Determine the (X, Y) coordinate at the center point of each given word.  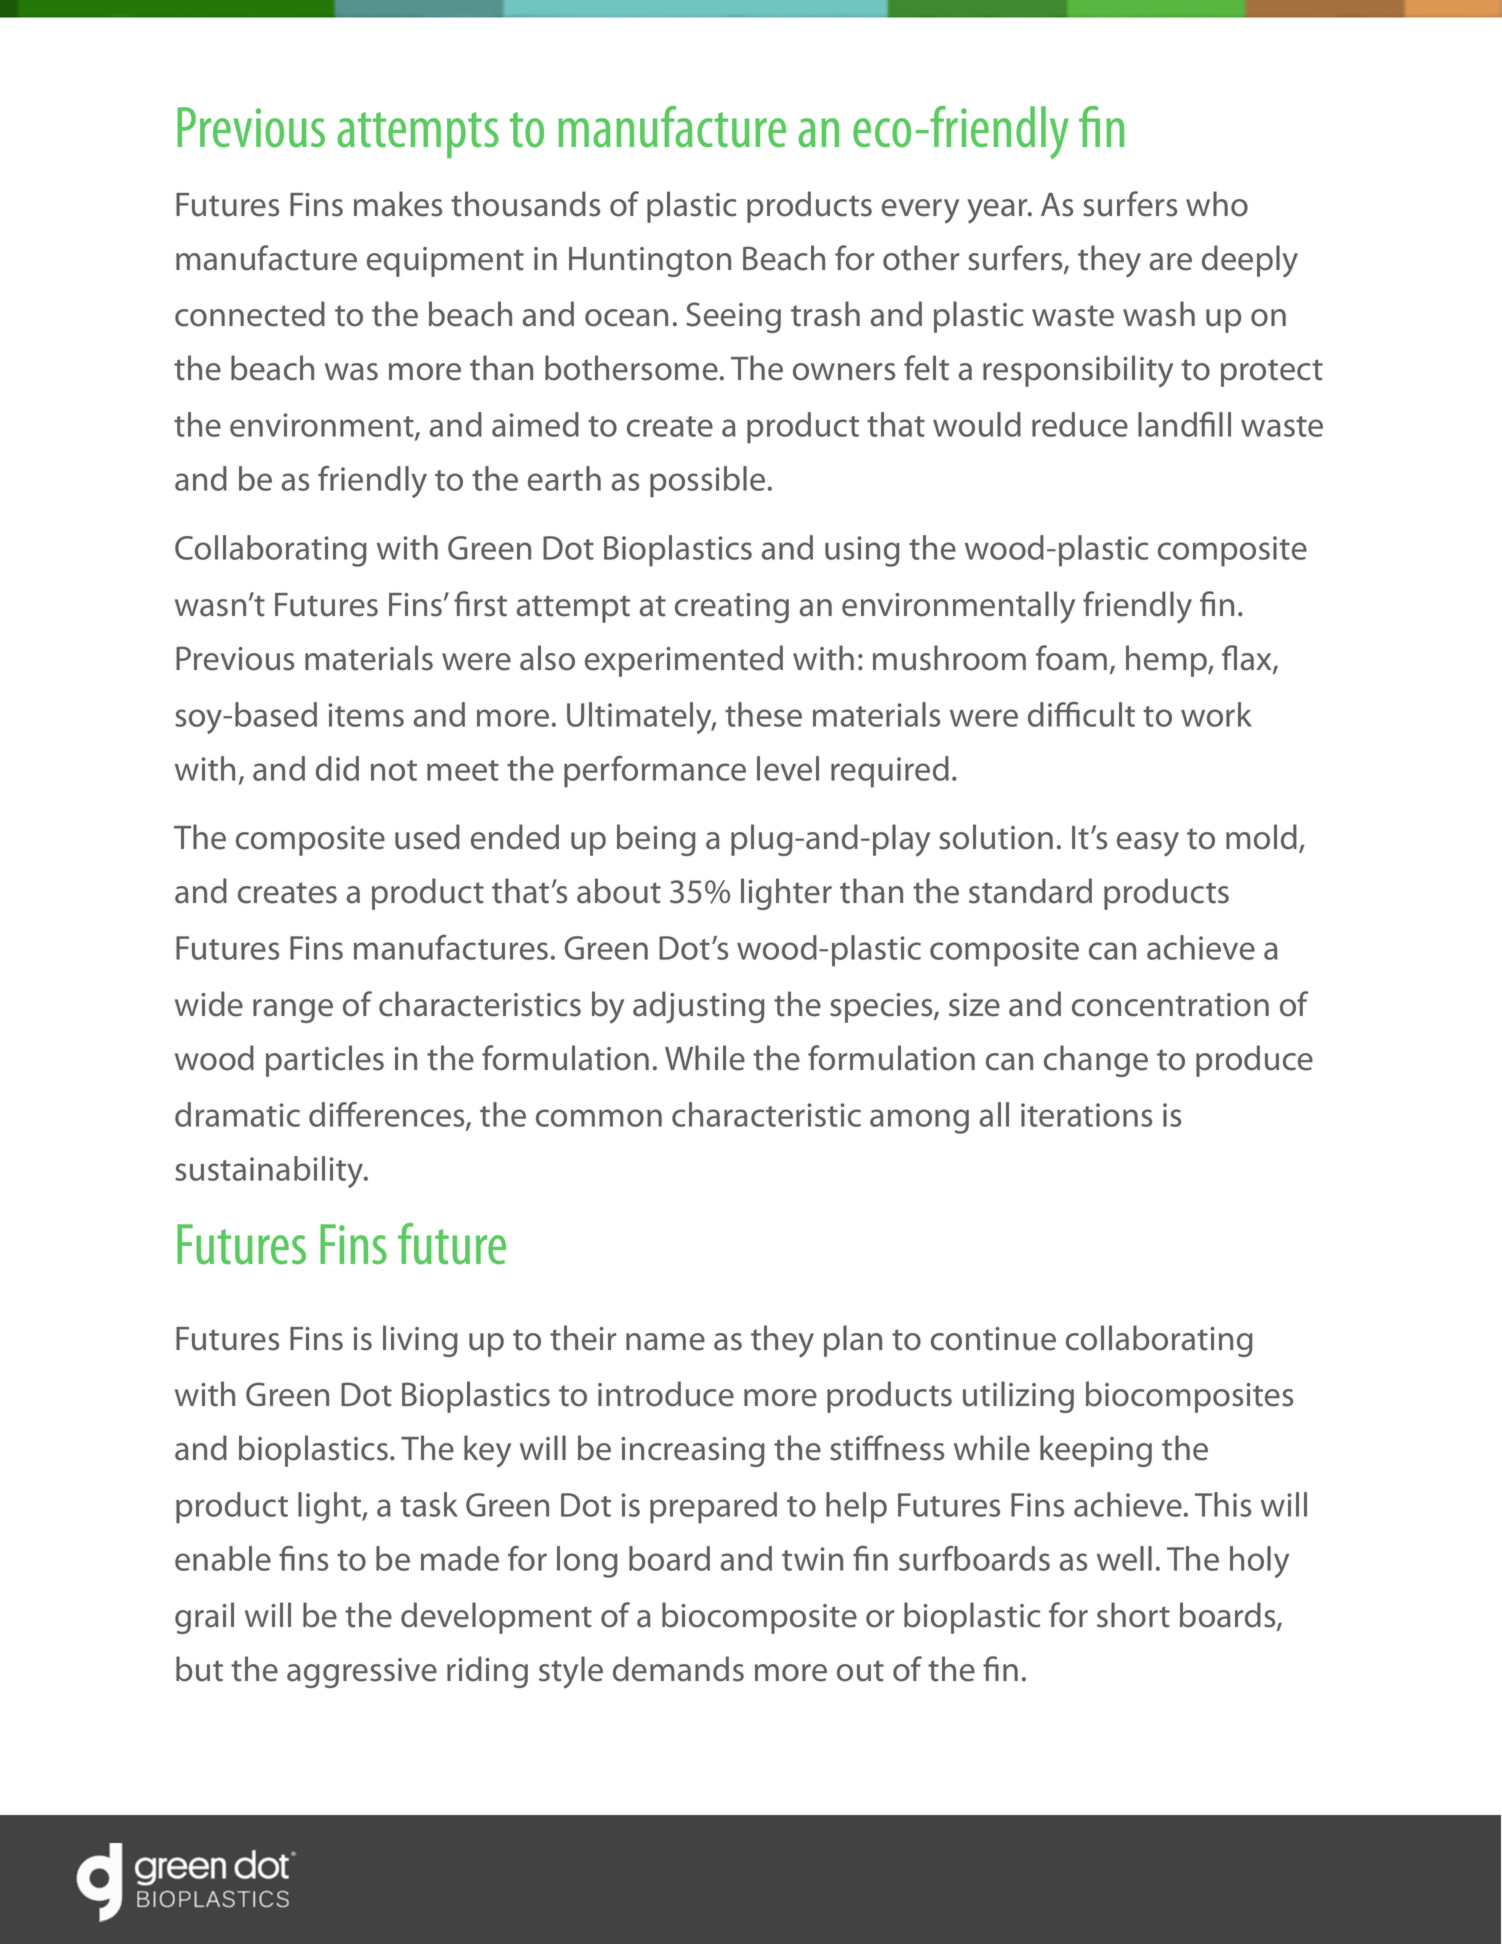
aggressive (362, 1673)
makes (398, 204)
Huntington (650, 262)
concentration (1170, 1005)
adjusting (699, 1007)
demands (678, 1669)
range (293, 1011)
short (1133, 1615)
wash (1159, 314)
